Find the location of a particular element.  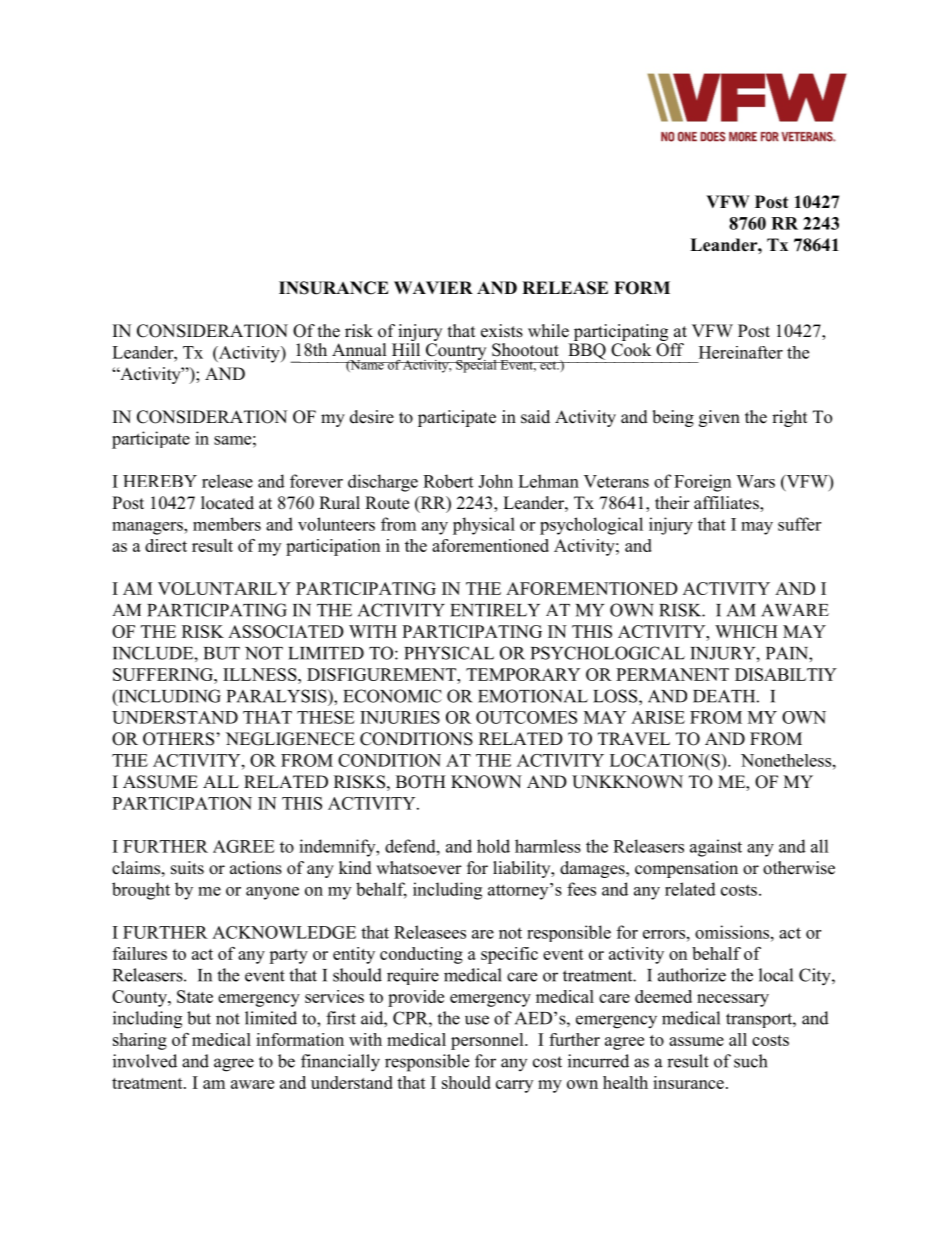

Special is located at coordinates (476, 365).
